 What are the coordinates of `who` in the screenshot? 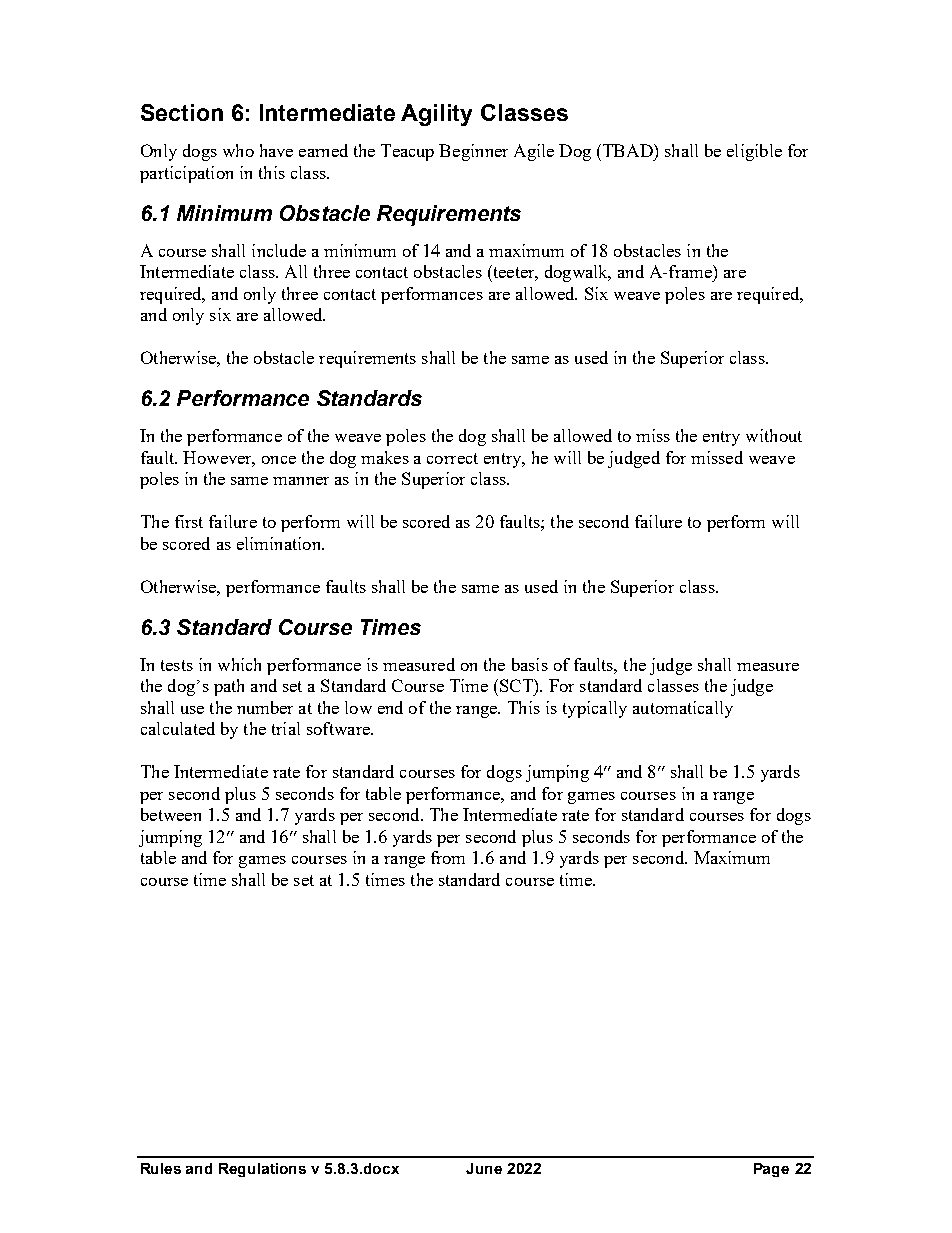 It's located at (238, 150).
